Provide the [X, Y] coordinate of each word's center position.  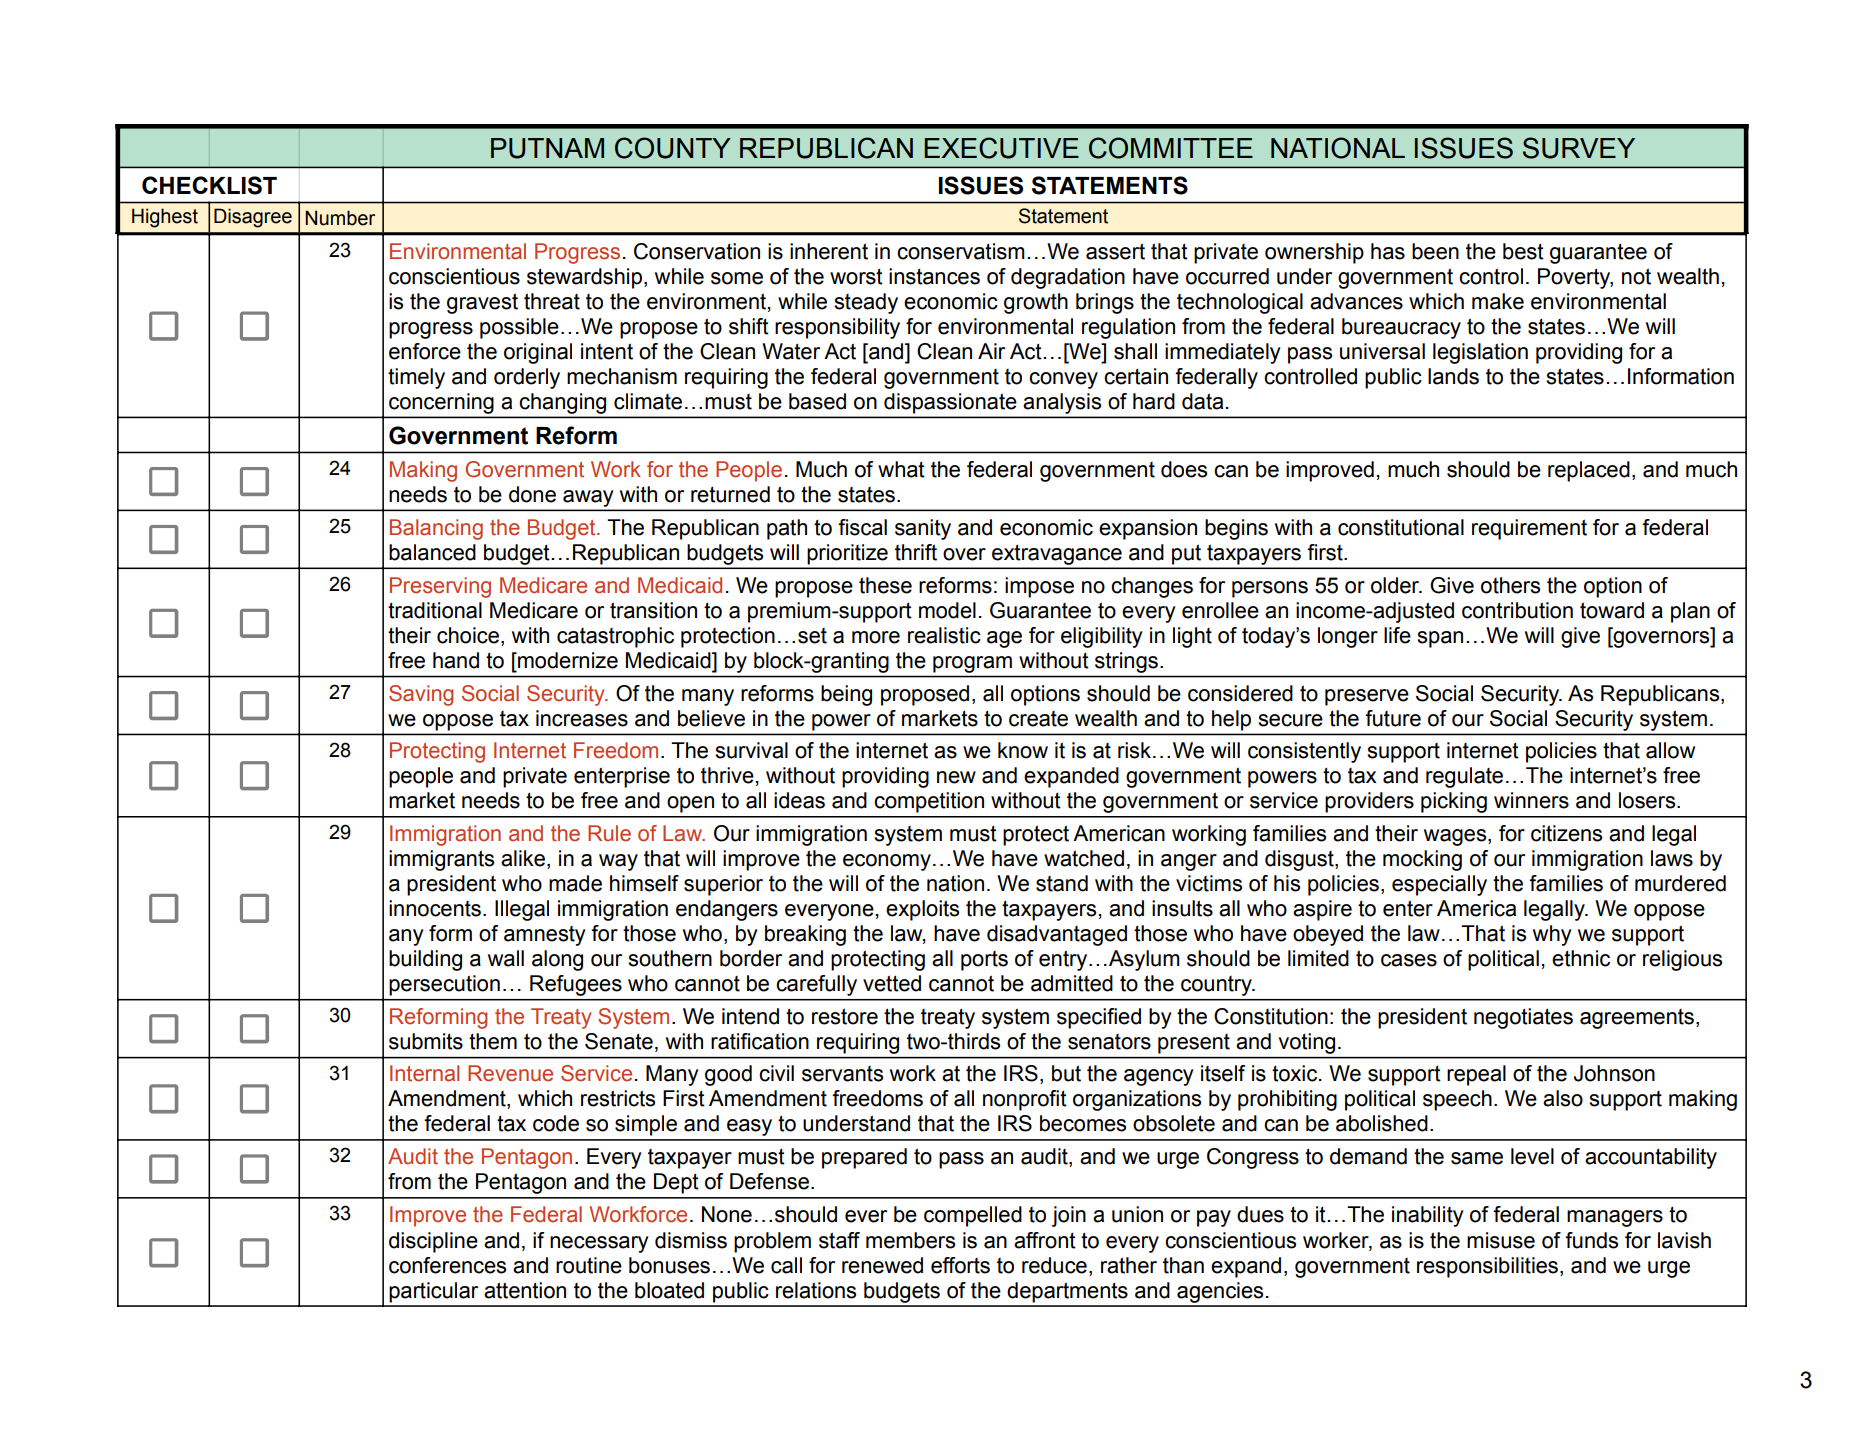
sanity [923, 529]
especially [1439, 885]
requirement [1529, 529]
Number [340, 218]
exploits [922, 910]
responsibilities [1487, 1267]
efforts [960, 1265]
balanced [432, 552]
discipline [433, 1242]
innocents [435, 908]
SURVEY [1579, 148]
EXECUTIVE [1001, 148]
